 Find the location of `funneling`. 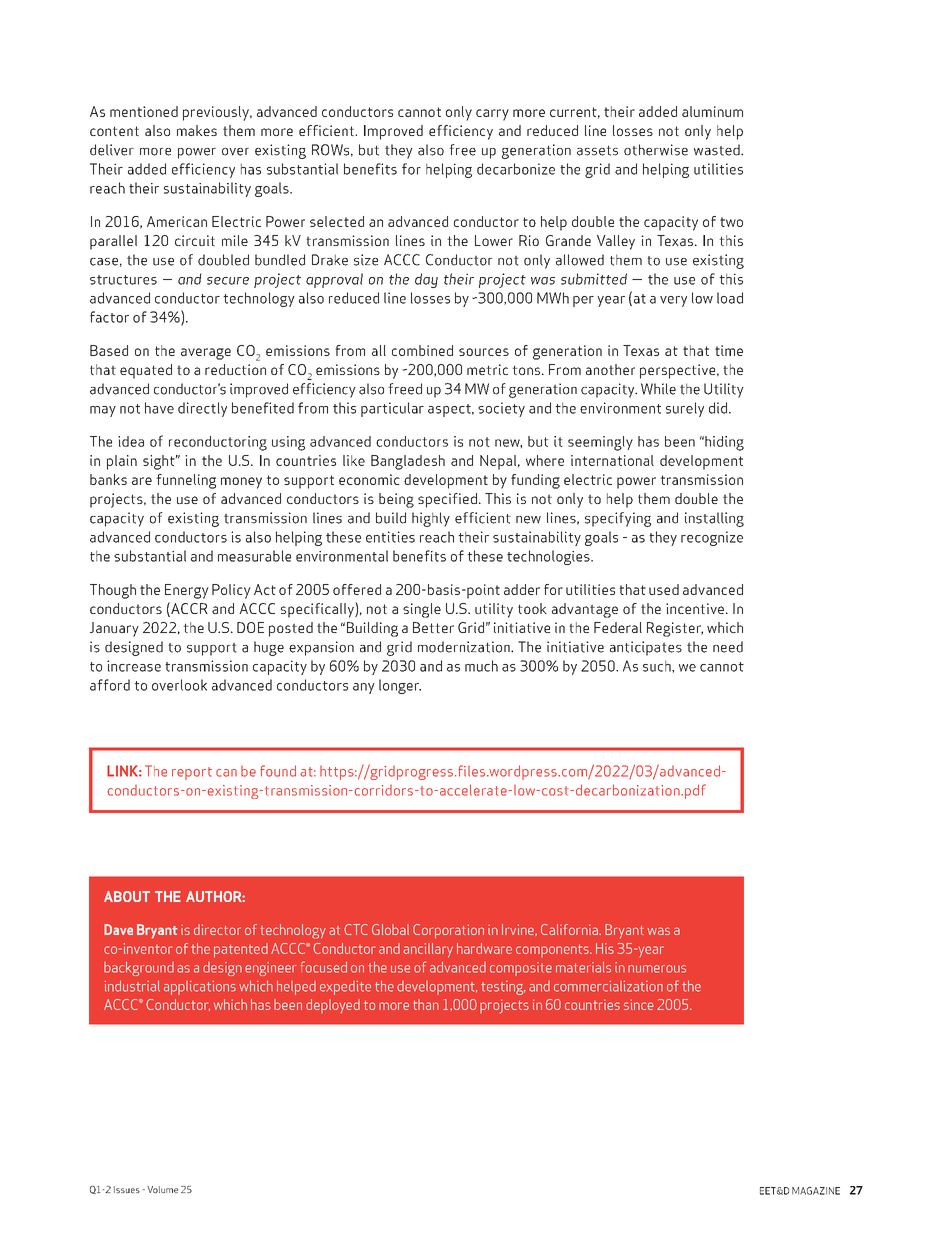

funneling is located at coordinates (186, 481).
